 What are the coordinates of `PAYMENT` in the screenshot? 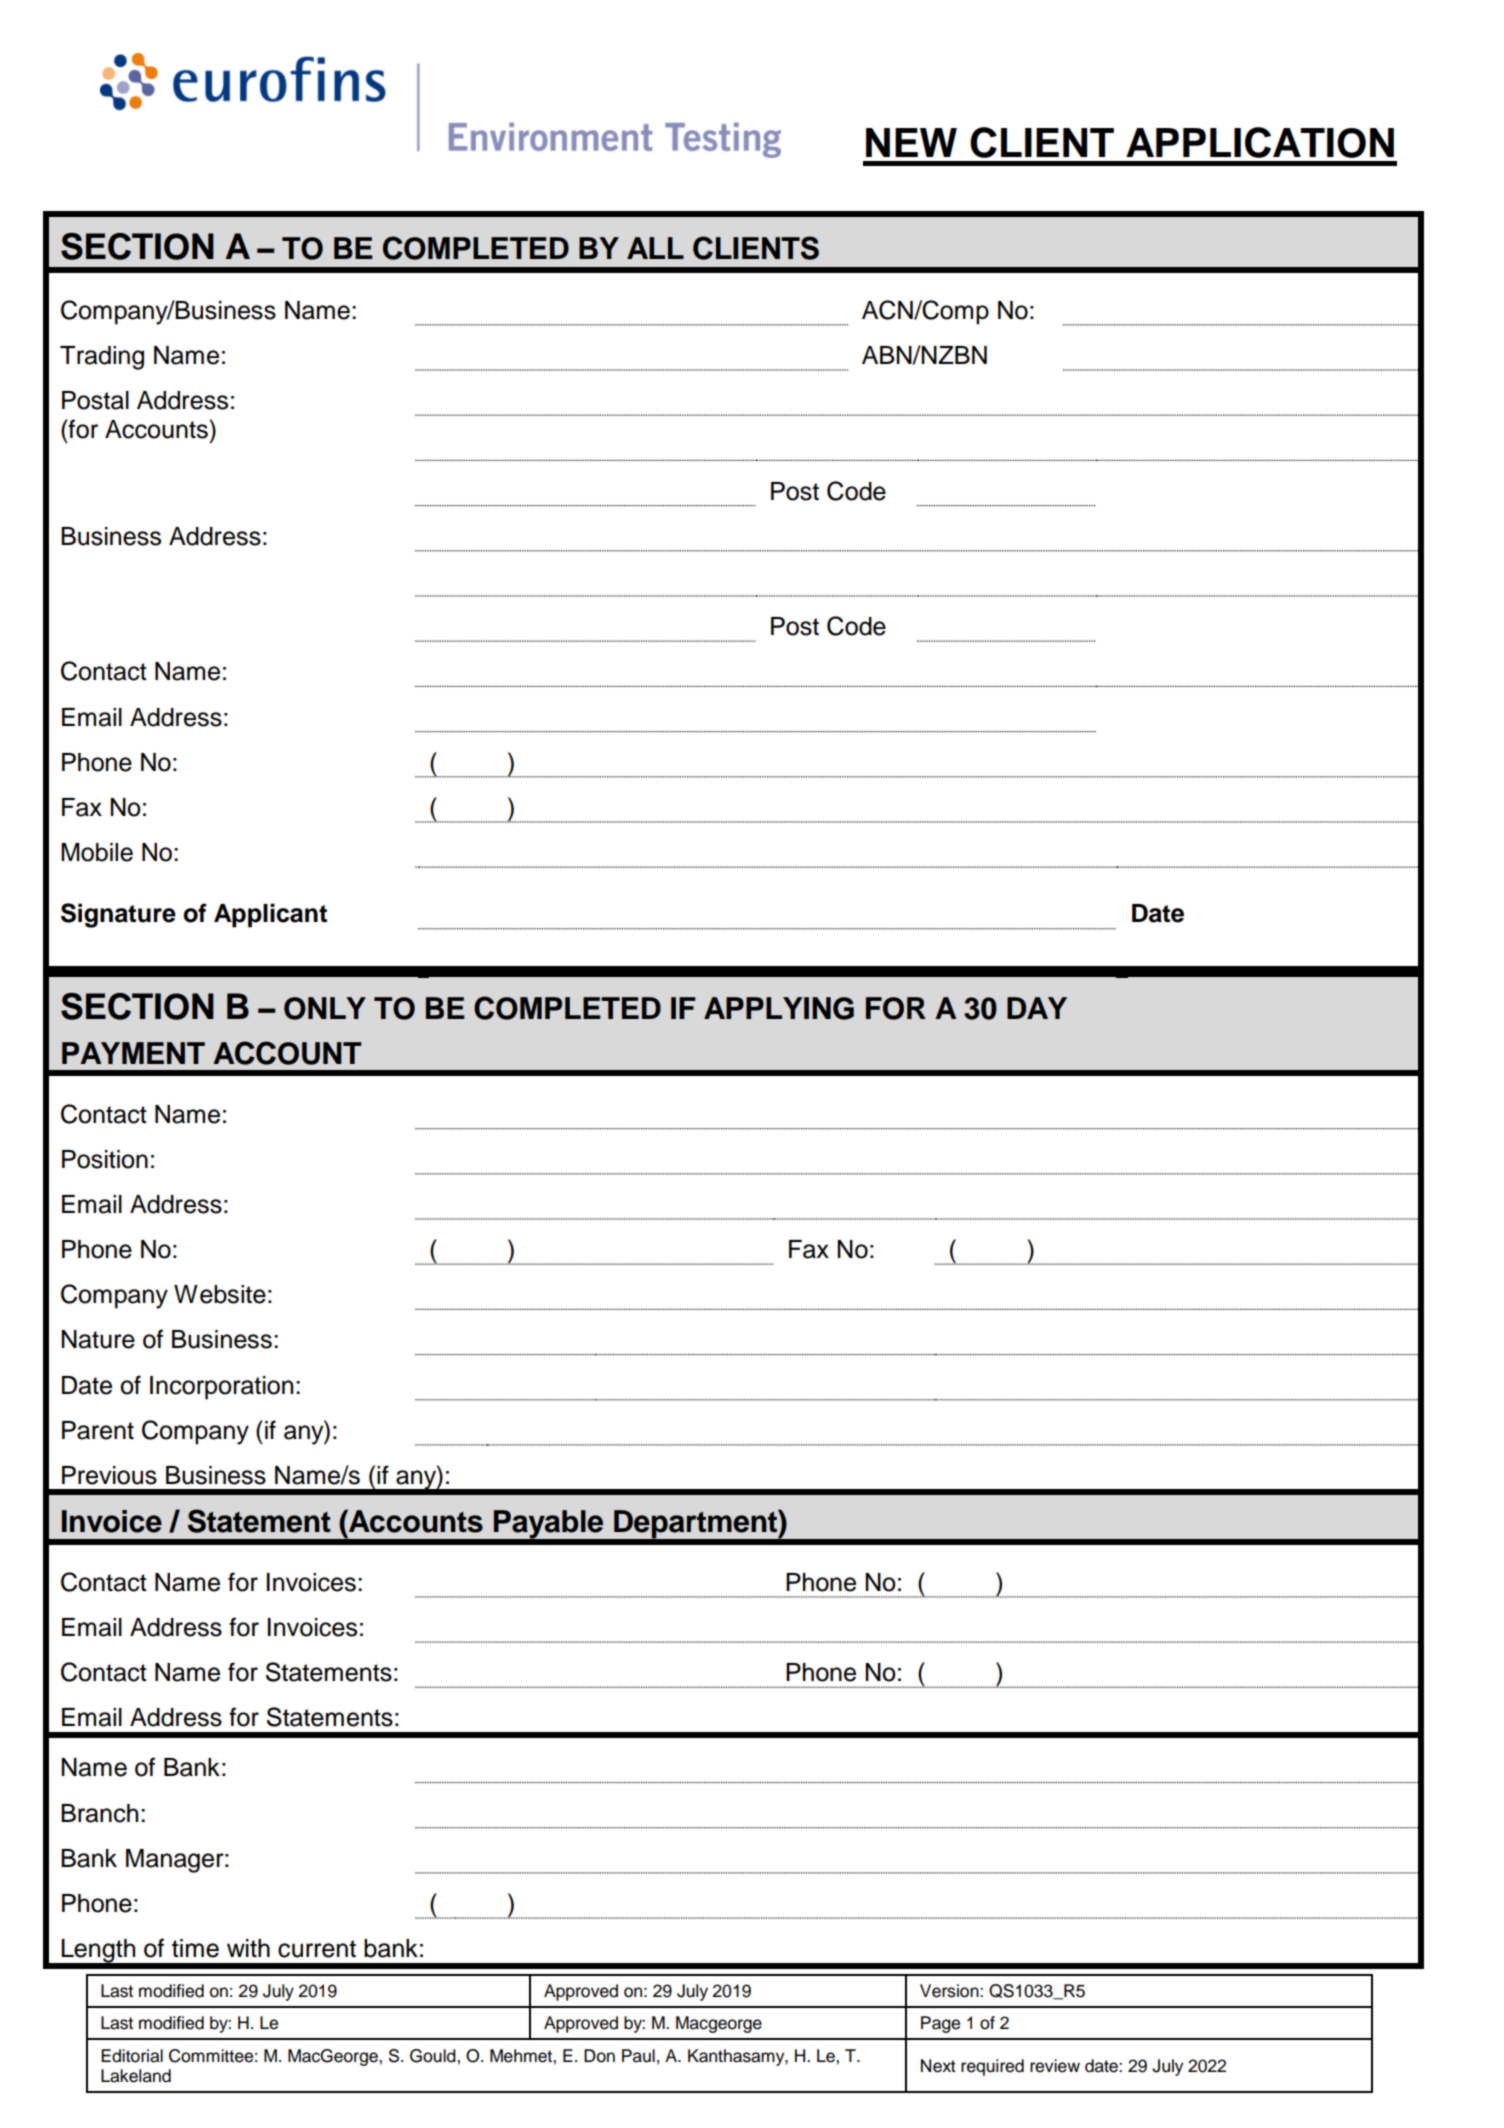 It's located at (133, 1053).
